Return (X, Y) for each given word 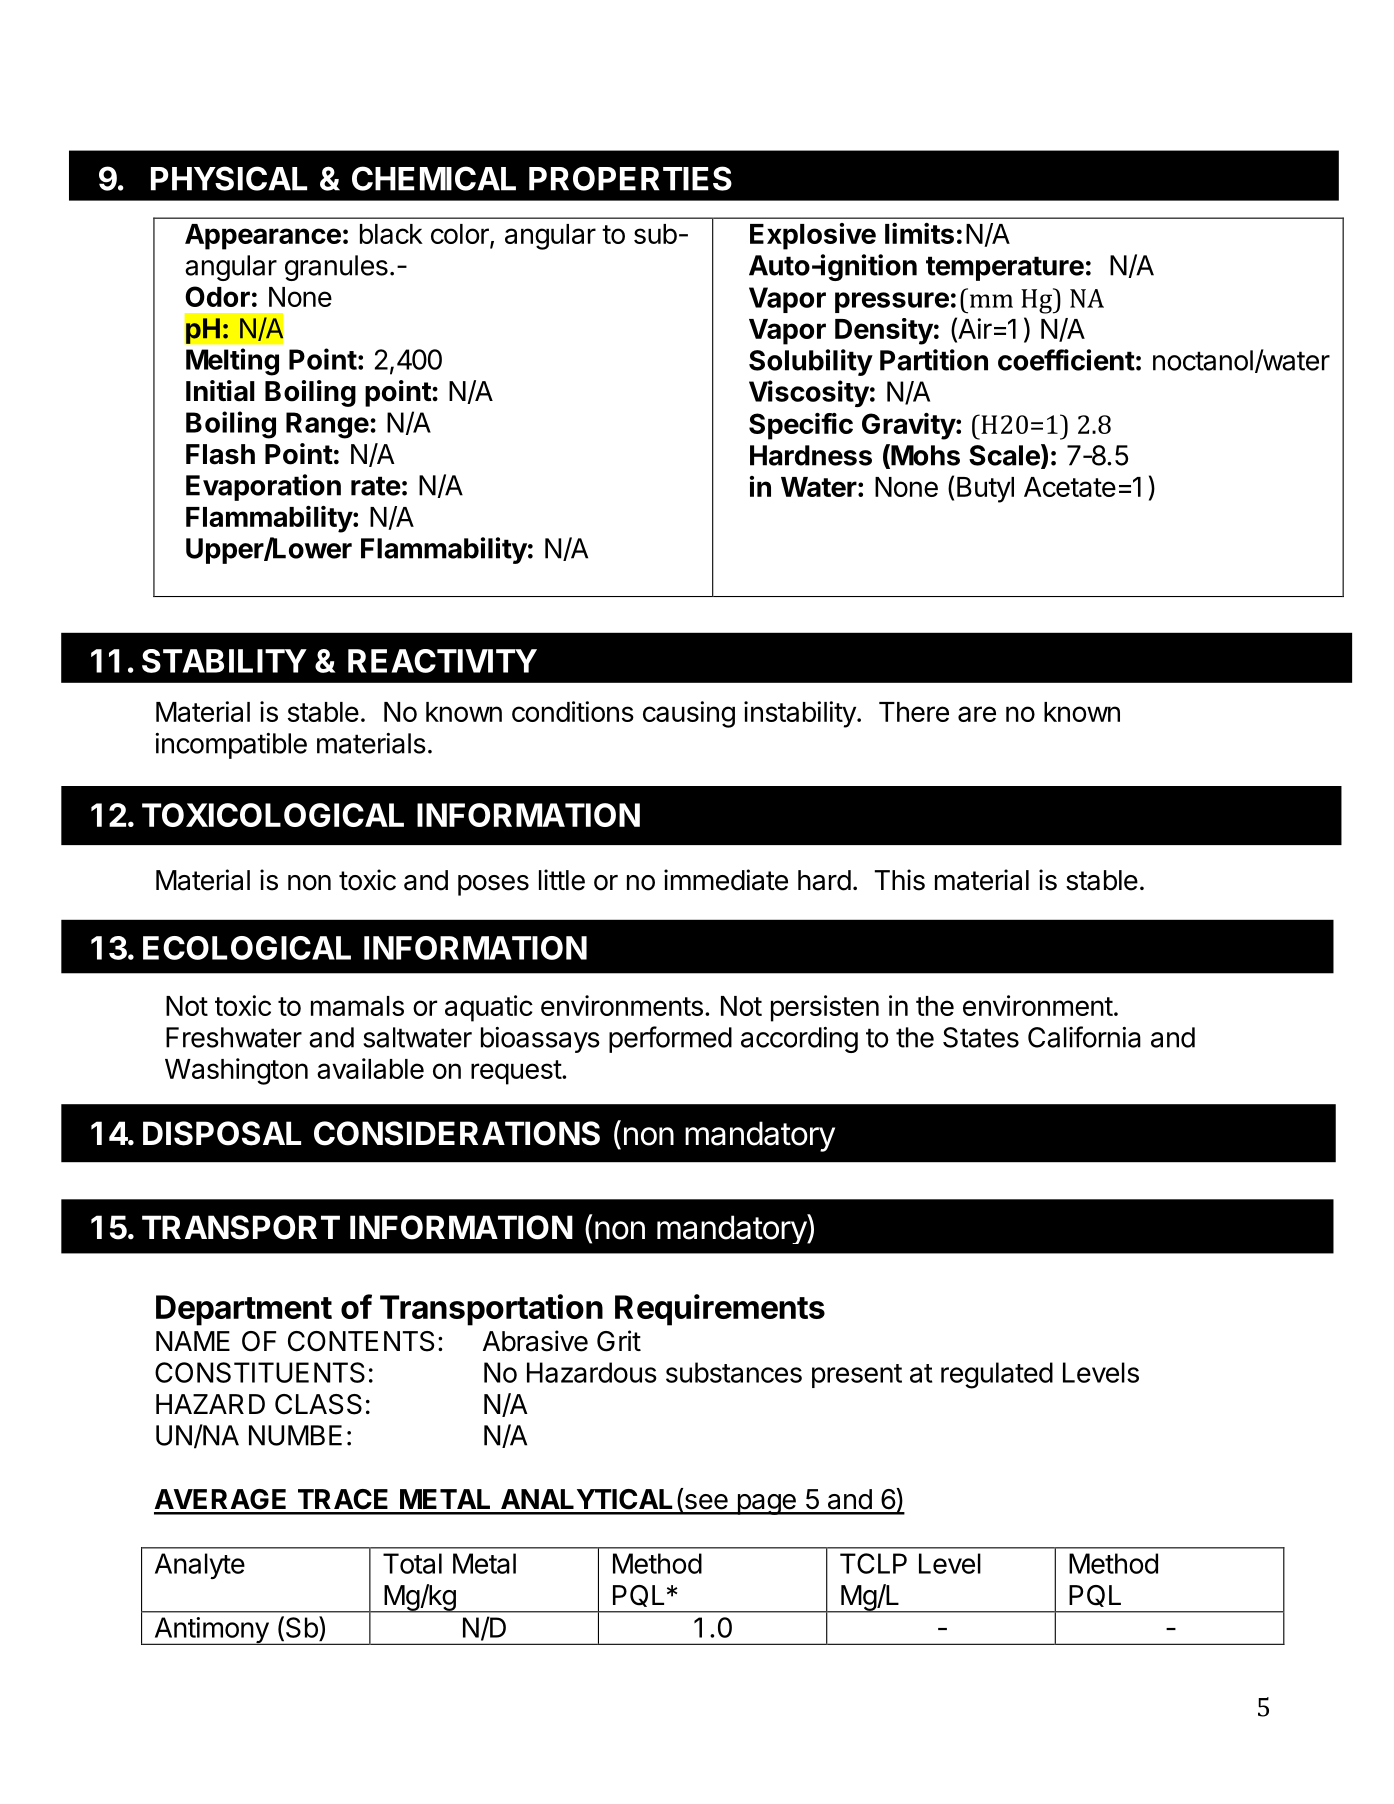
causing (689, 714)
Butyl (985, 490)
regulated (997, 1375)
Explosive (813, 236)
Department (244, 1310)
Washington (236, 1071)
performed (670, 1039)
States (981, 1037)
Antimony (211, 1631)
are (977, 714)
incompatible (231, 746)
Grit (619, 1341)
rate (376, 486)
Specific (801, 426)
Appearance (263, 237)
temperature (1005, 268)
